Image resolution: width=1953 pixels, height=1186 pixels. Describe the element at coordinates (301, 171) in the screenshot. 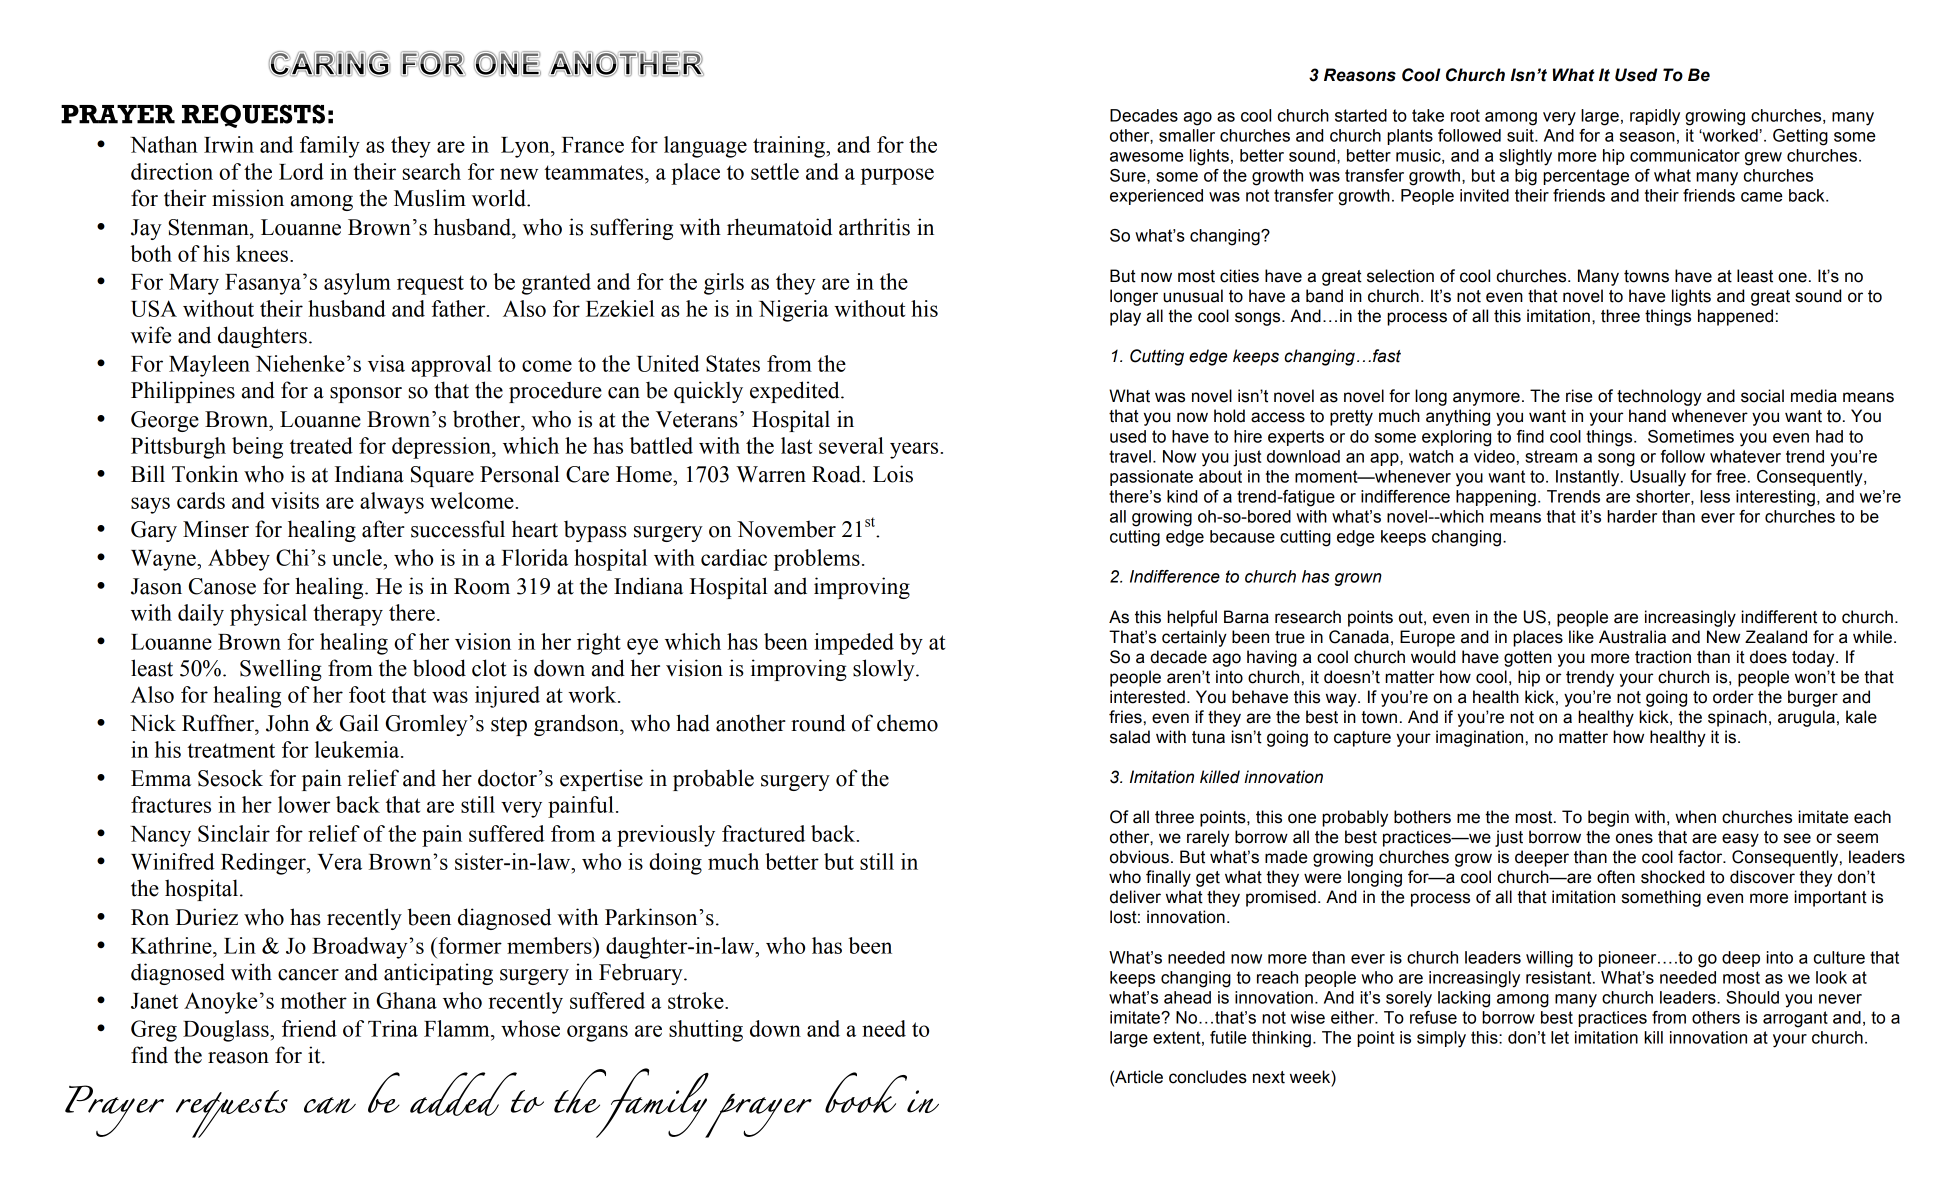

I see `Lord` at that location.
